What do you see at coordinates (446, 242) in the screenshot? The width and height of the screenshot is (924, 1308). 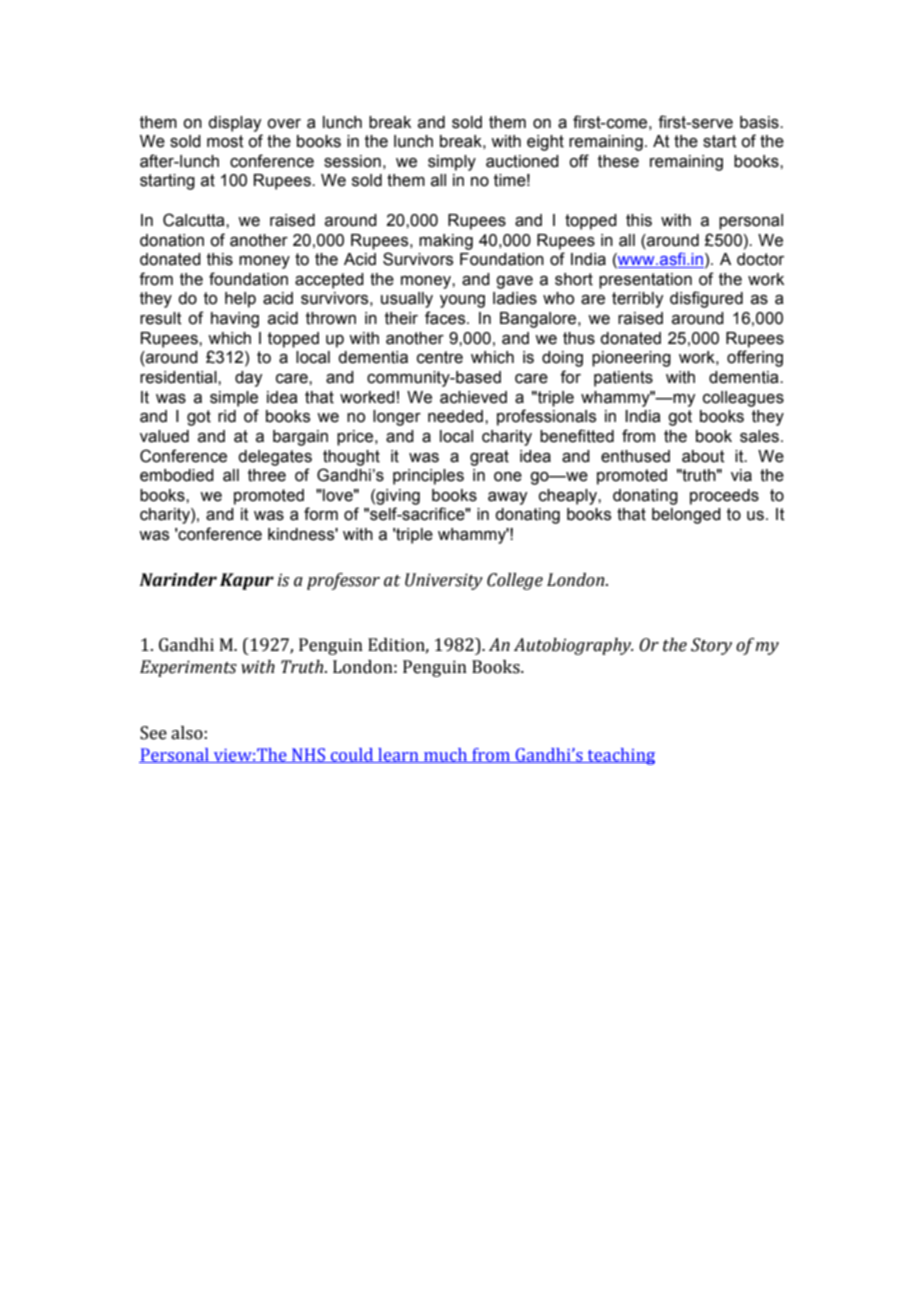 I see `making` at bounding box center [446, 242].
